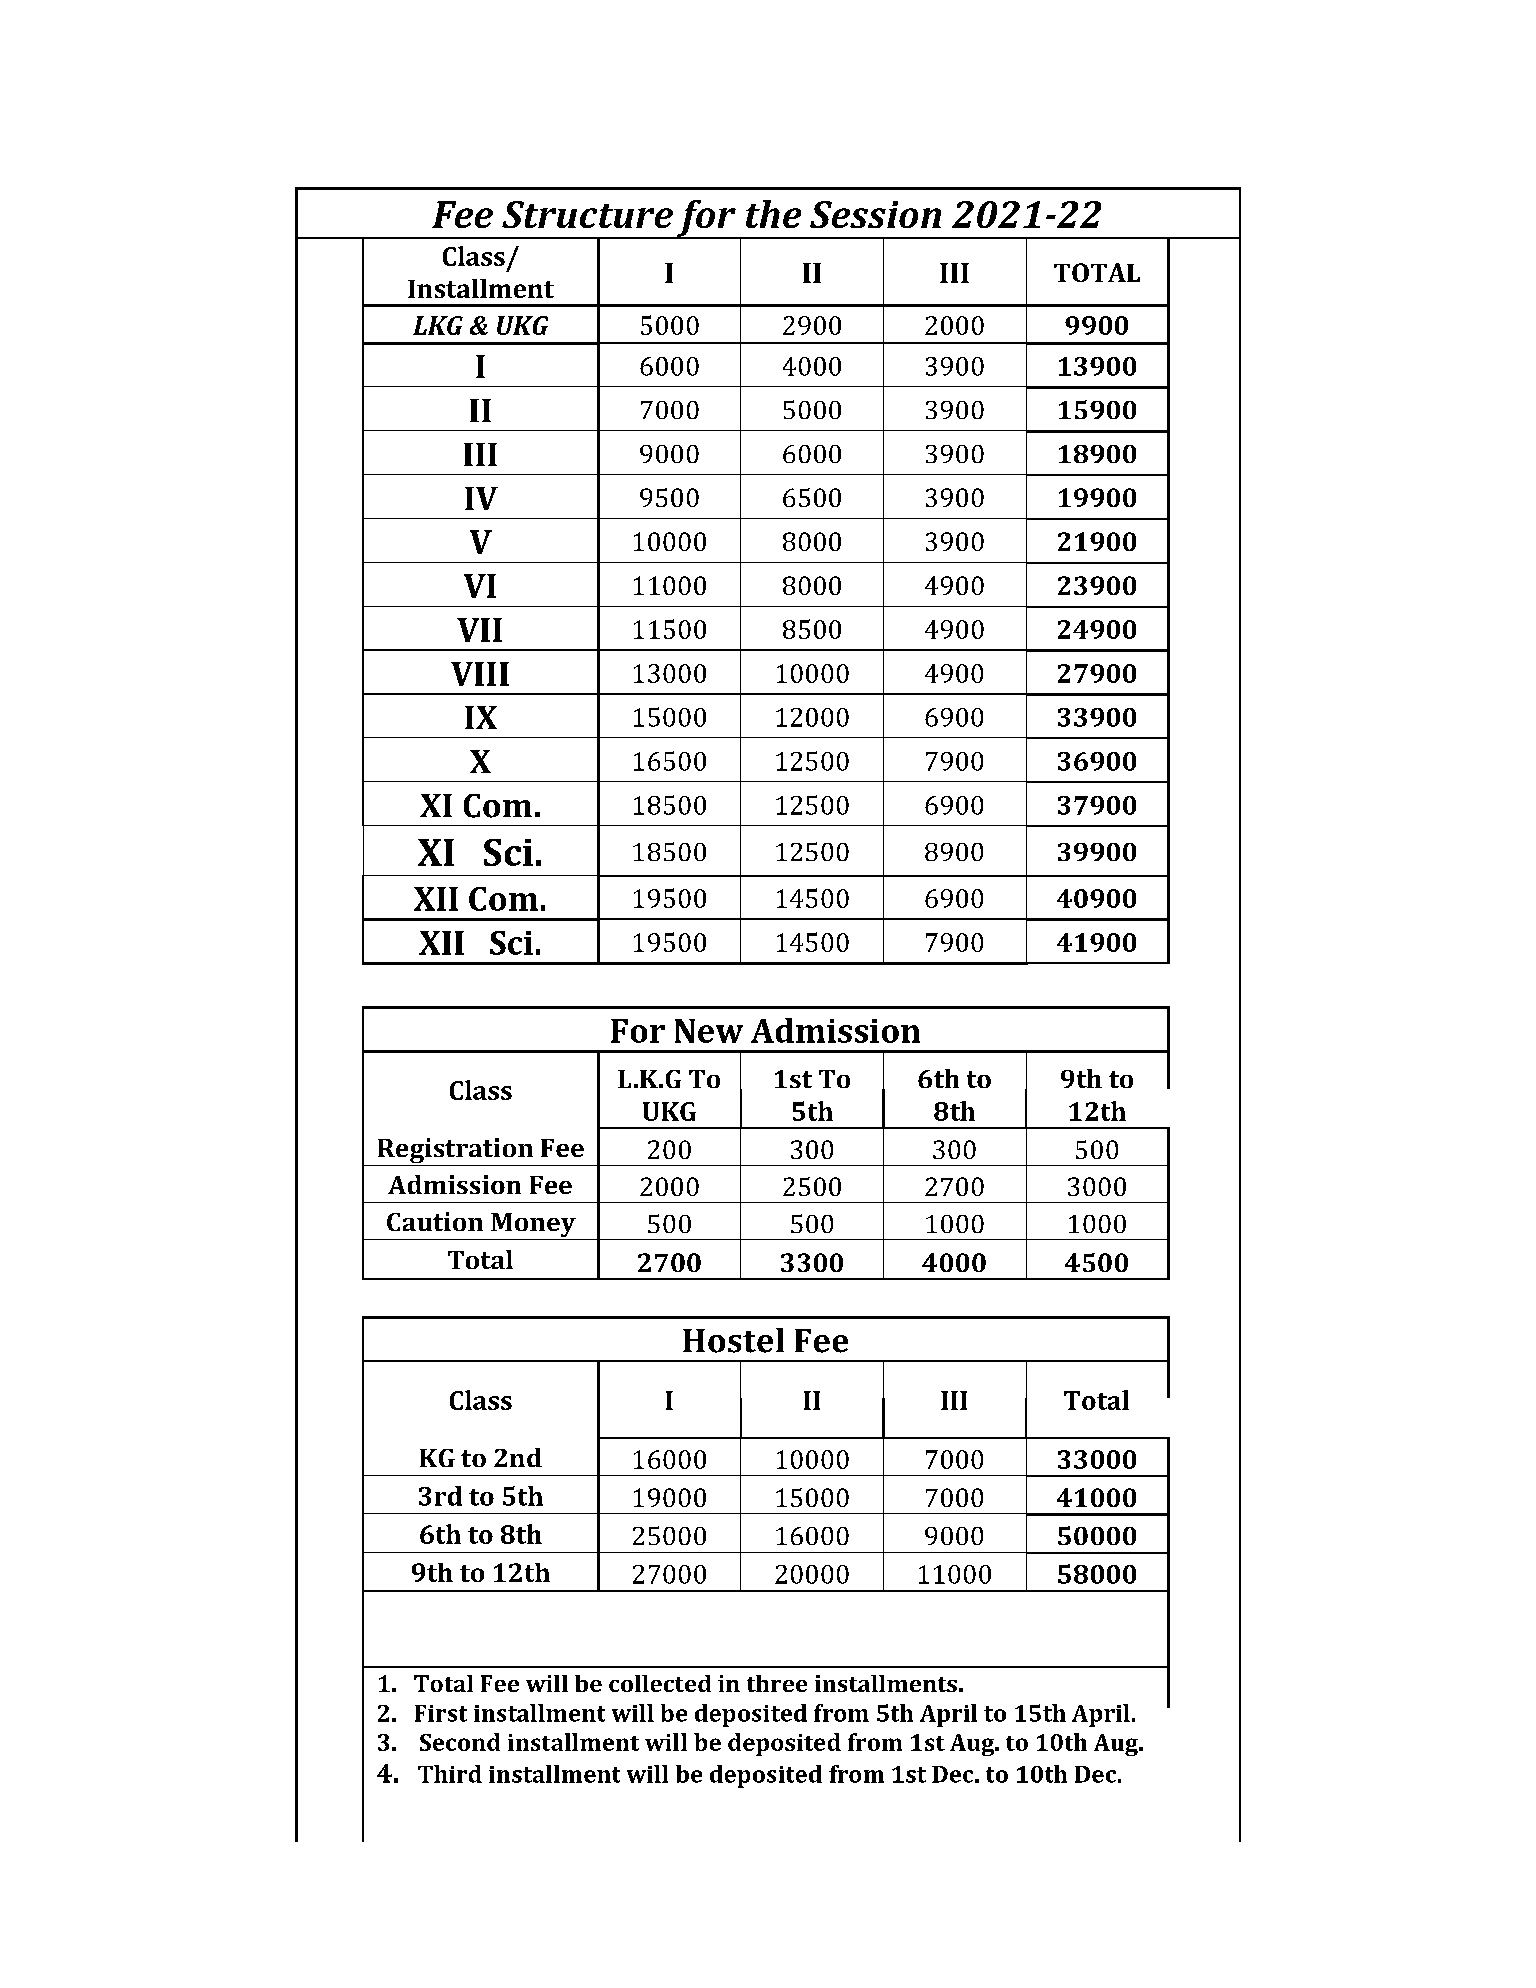 The height and width of the screenshot is (1988, 1536). What do you see at coordinates (587, 214) in the screenshot?
I see `Structure` at bounding box center [587, 214].
